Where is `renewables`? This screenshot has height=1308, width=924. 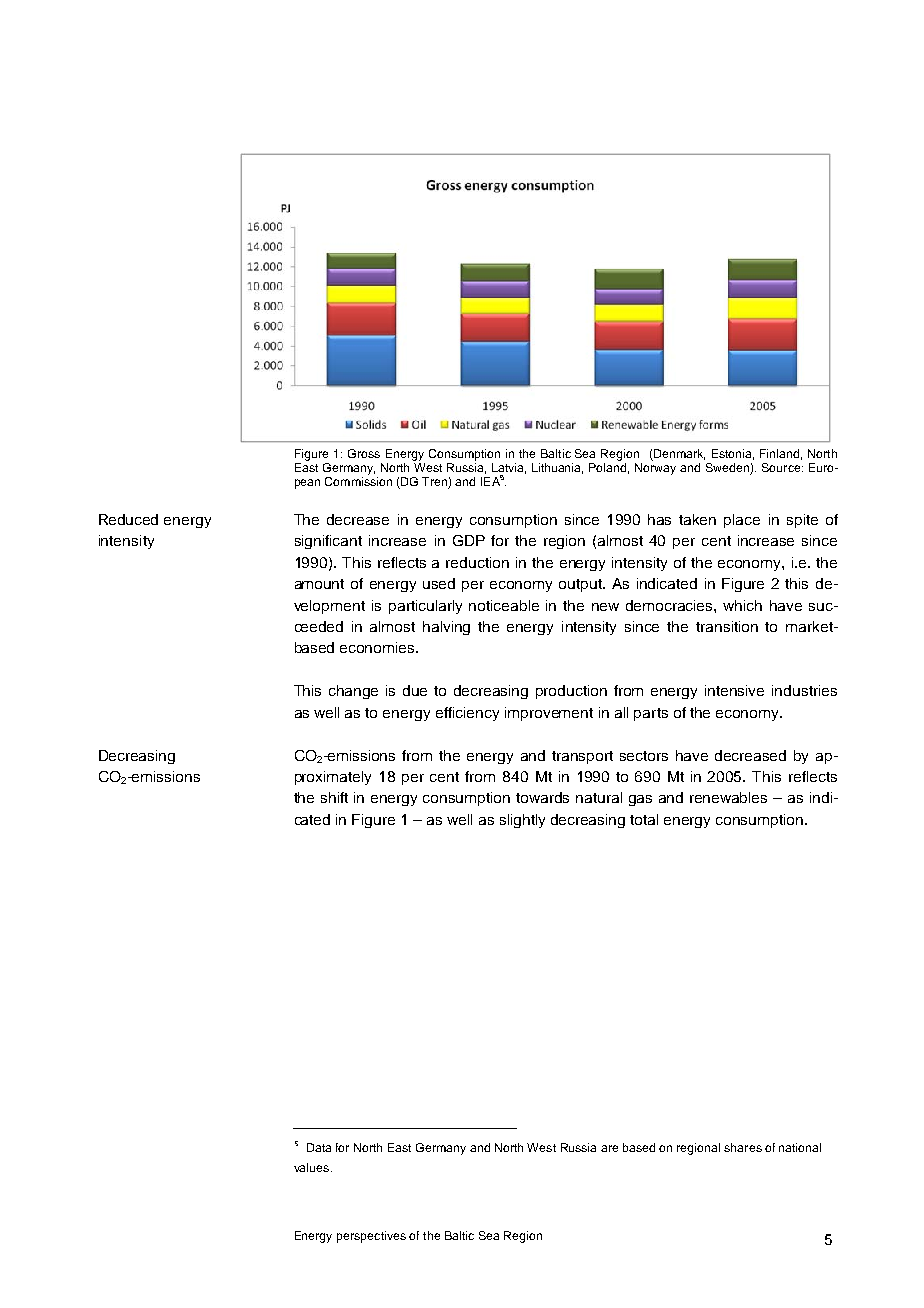 renewables is located at coordinates (728, 797).
